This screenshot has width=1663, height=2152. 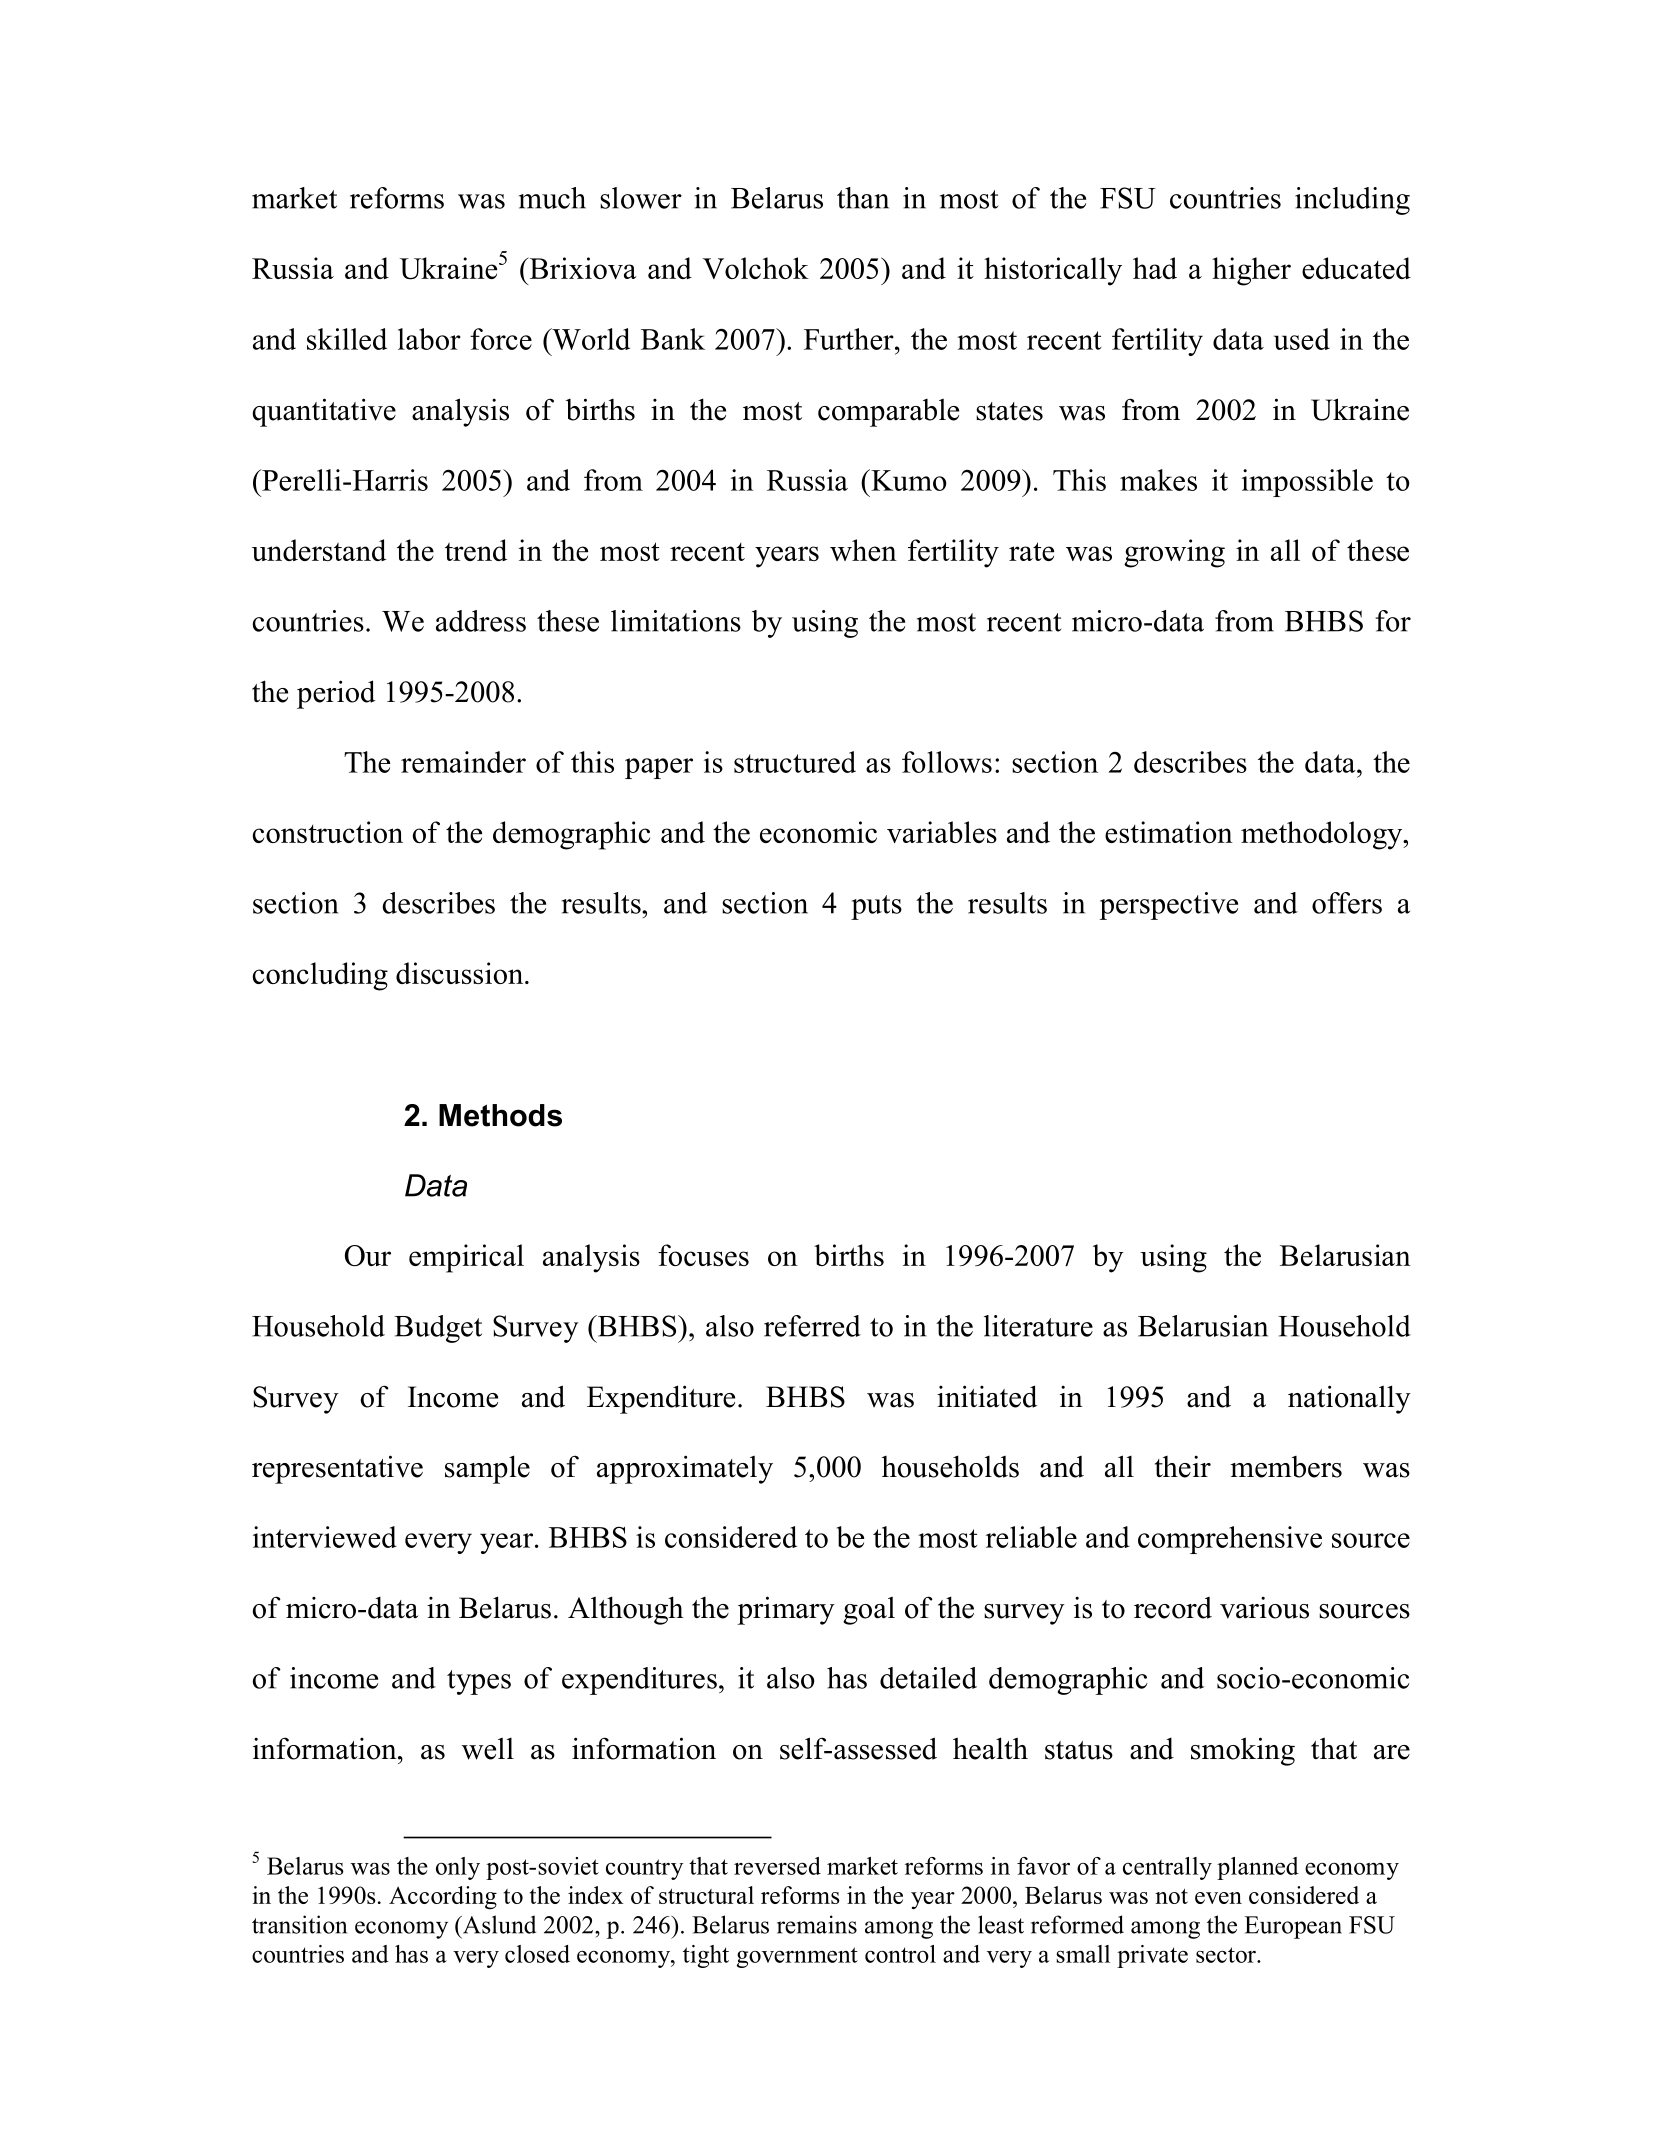 What do you see at coordinates (1322, 835) in the screenshot?
I see `methodology` at bounding box center [1322, 835].
